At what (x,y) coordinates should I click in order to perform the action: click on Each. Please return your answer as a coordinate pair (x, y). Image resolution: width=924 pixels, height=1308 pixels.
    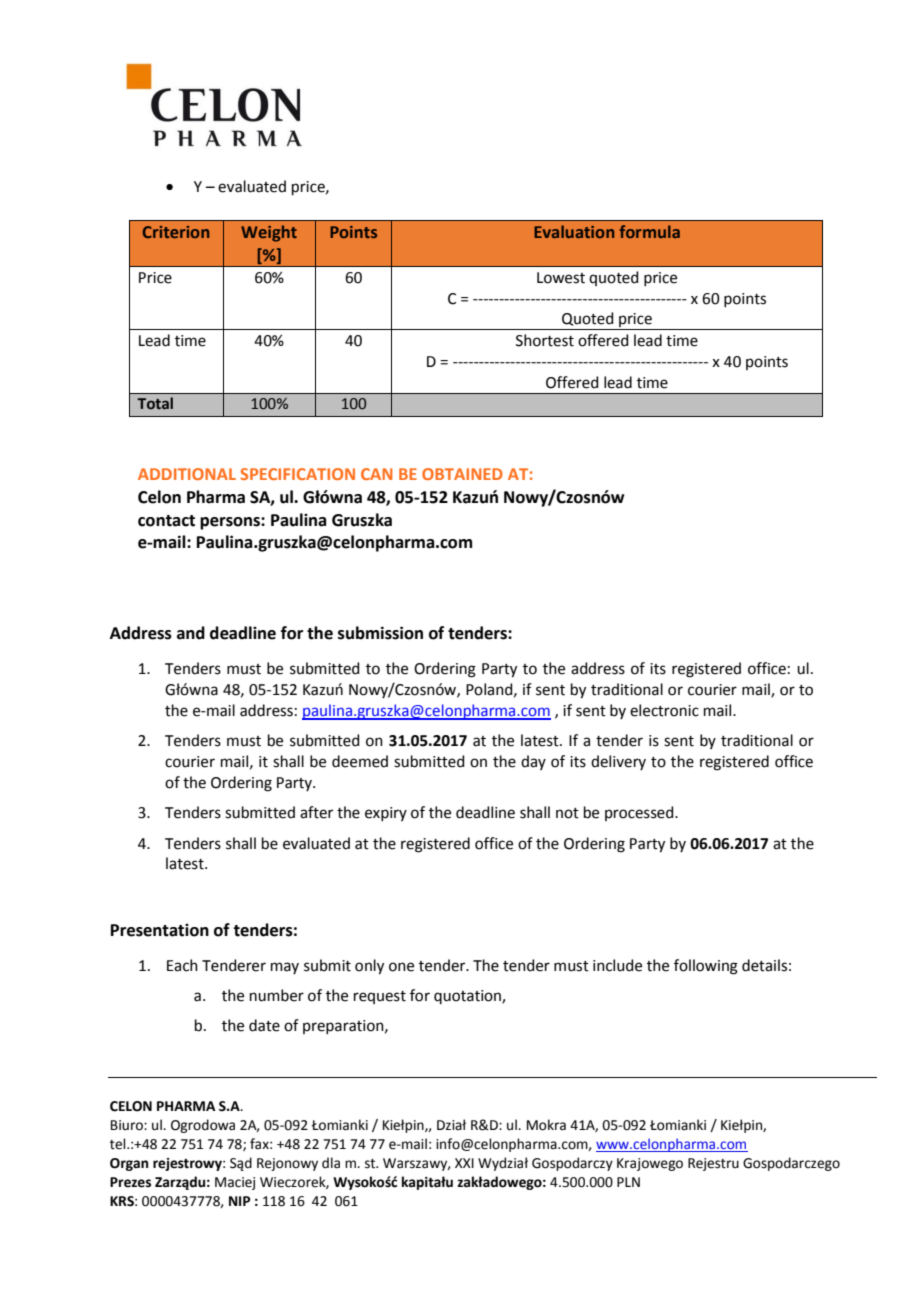
    Looking at the image, I should click on (182, 965).
